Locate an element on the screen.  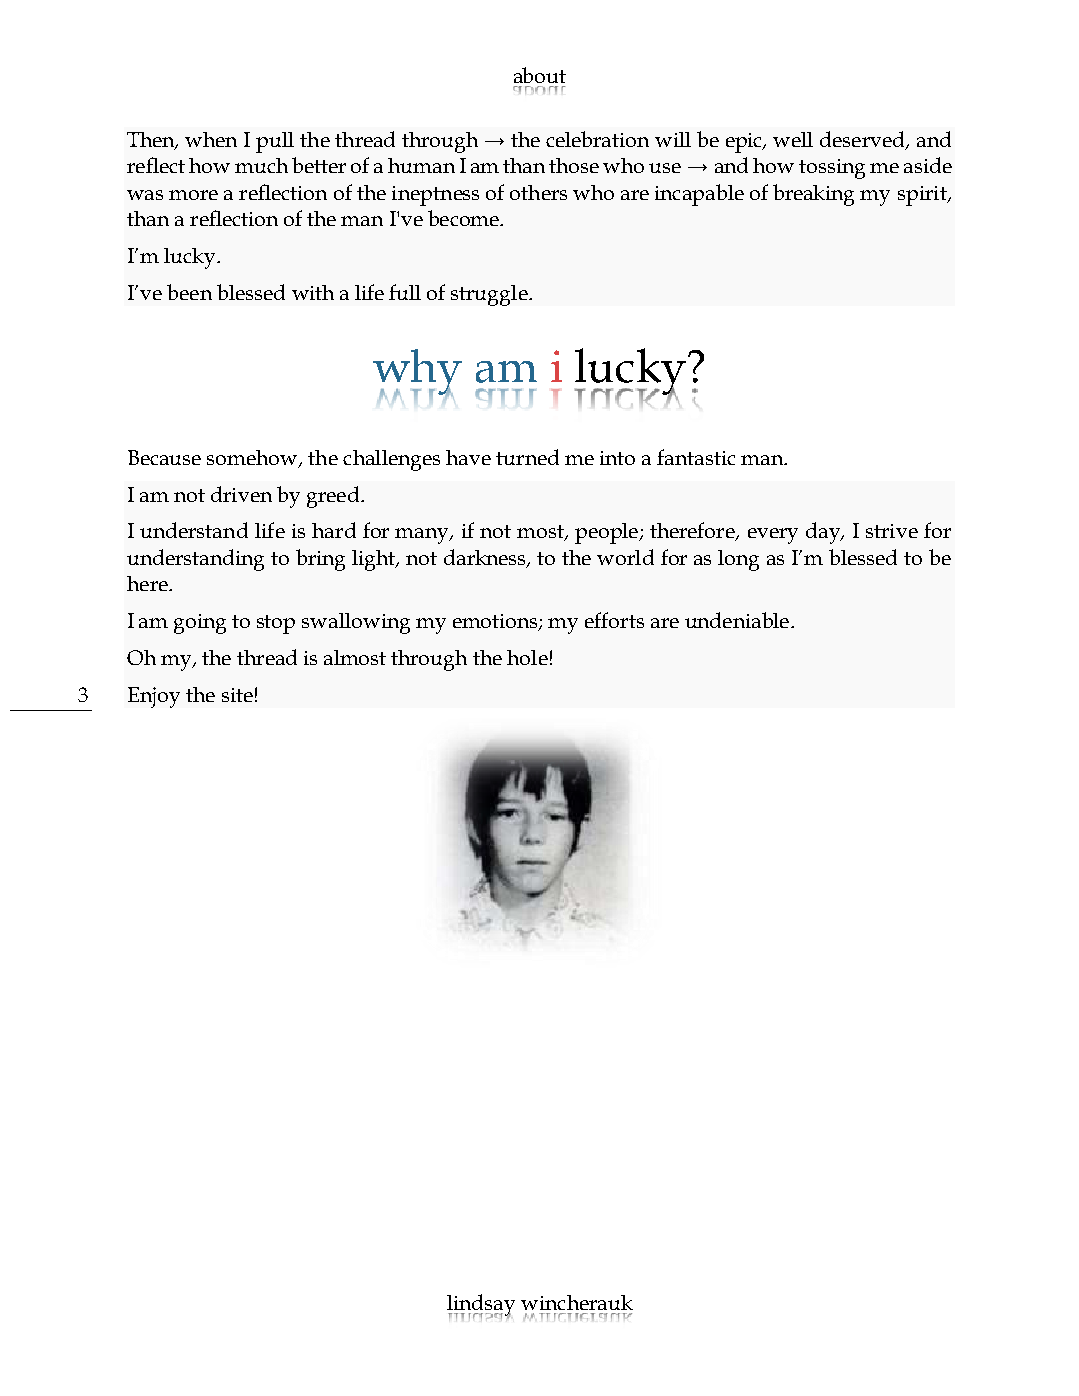
Enjoy is located at coordinates (154, 697).
